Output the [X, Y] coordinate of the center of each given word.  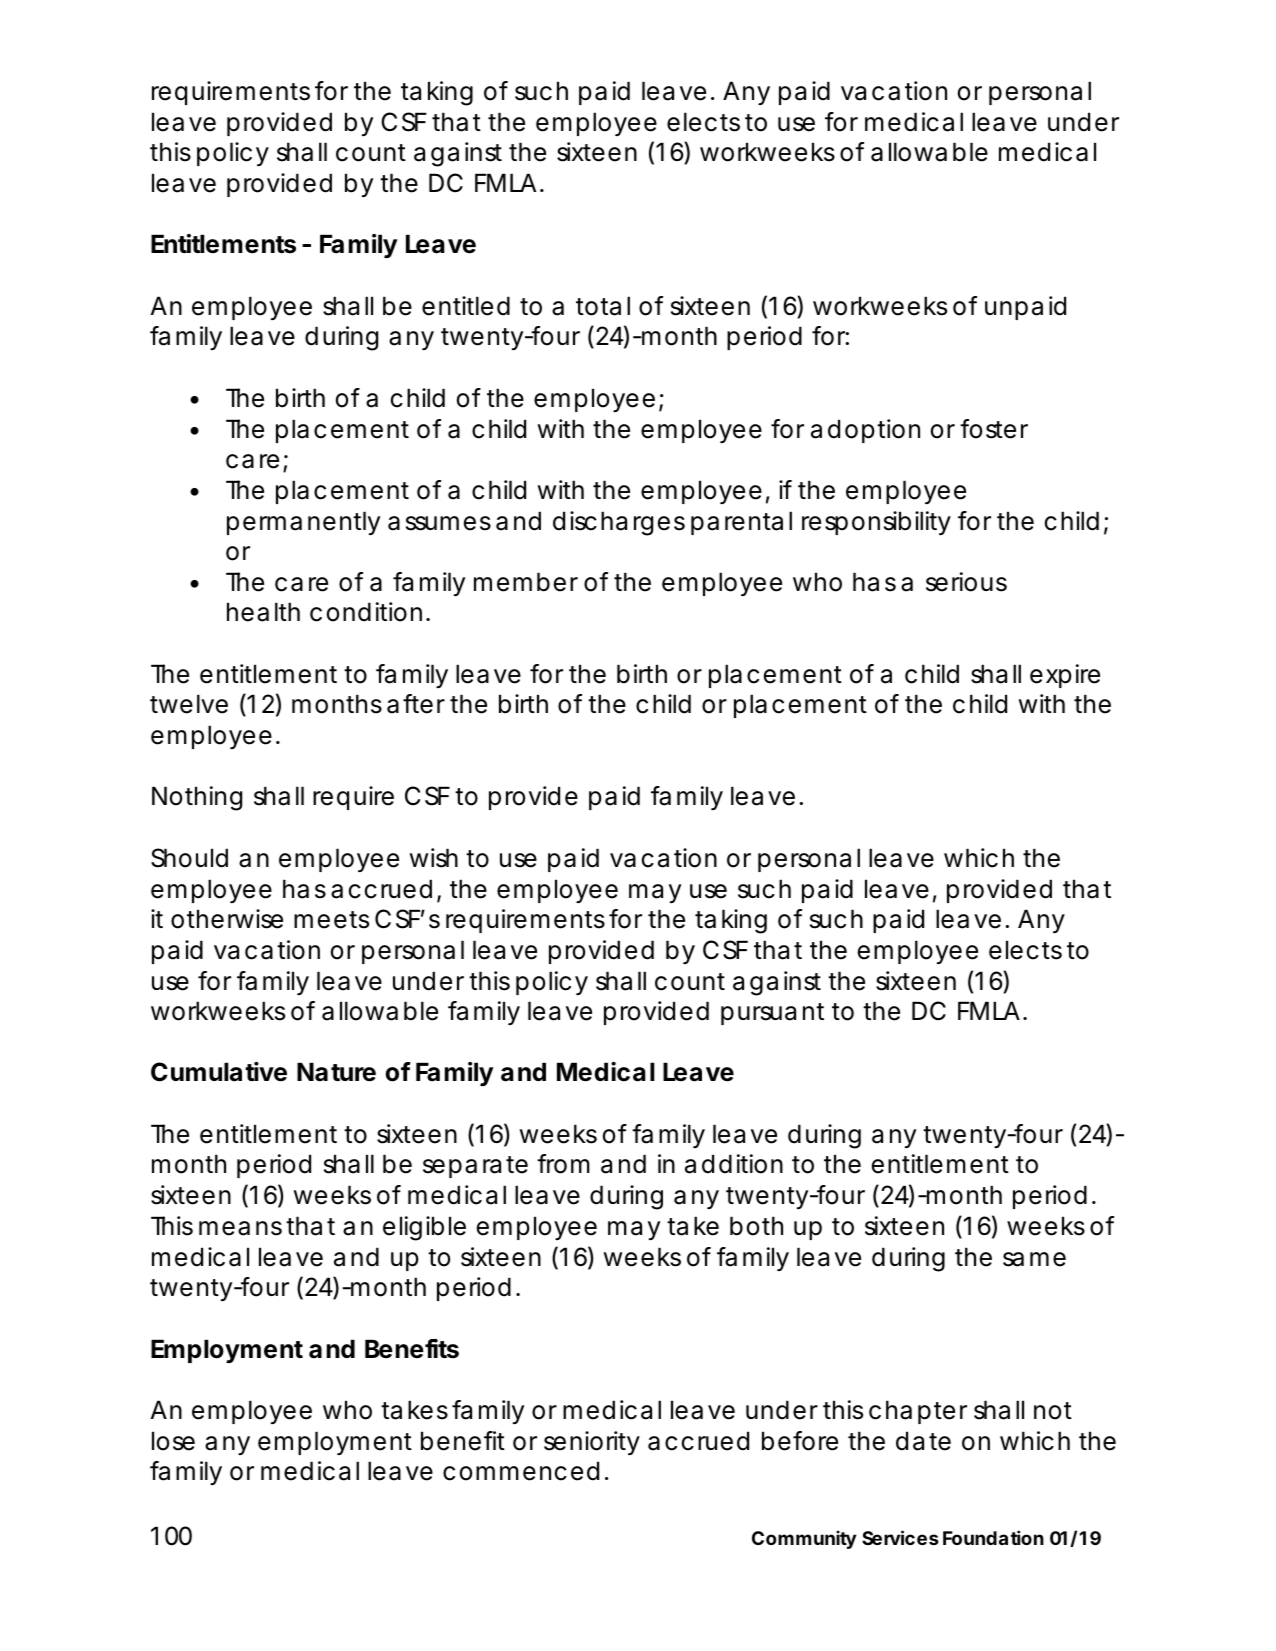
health [263, 612]
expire [1065, 676]
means [240, 1228]
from [563, 1164]
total [603, 306]
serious [966, 582]
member [526, 582]
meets [331, 920]
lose [173, 1441]
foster [994, 429]
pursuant [772, 1014]
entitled [466, 306]
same [1034, 1259]
